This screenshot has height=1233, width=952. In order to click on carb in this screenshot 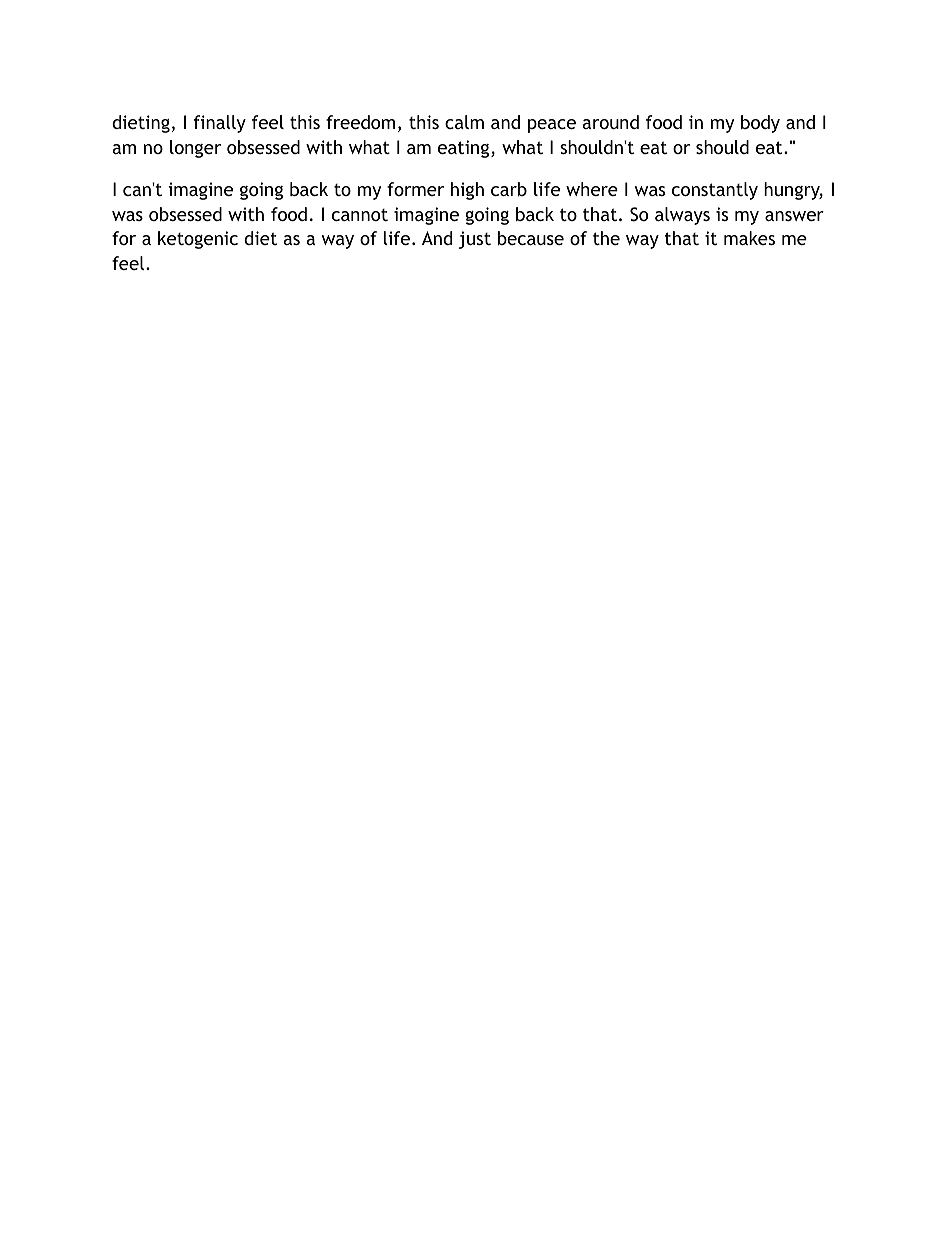, I will do `click(509, 189)`.
